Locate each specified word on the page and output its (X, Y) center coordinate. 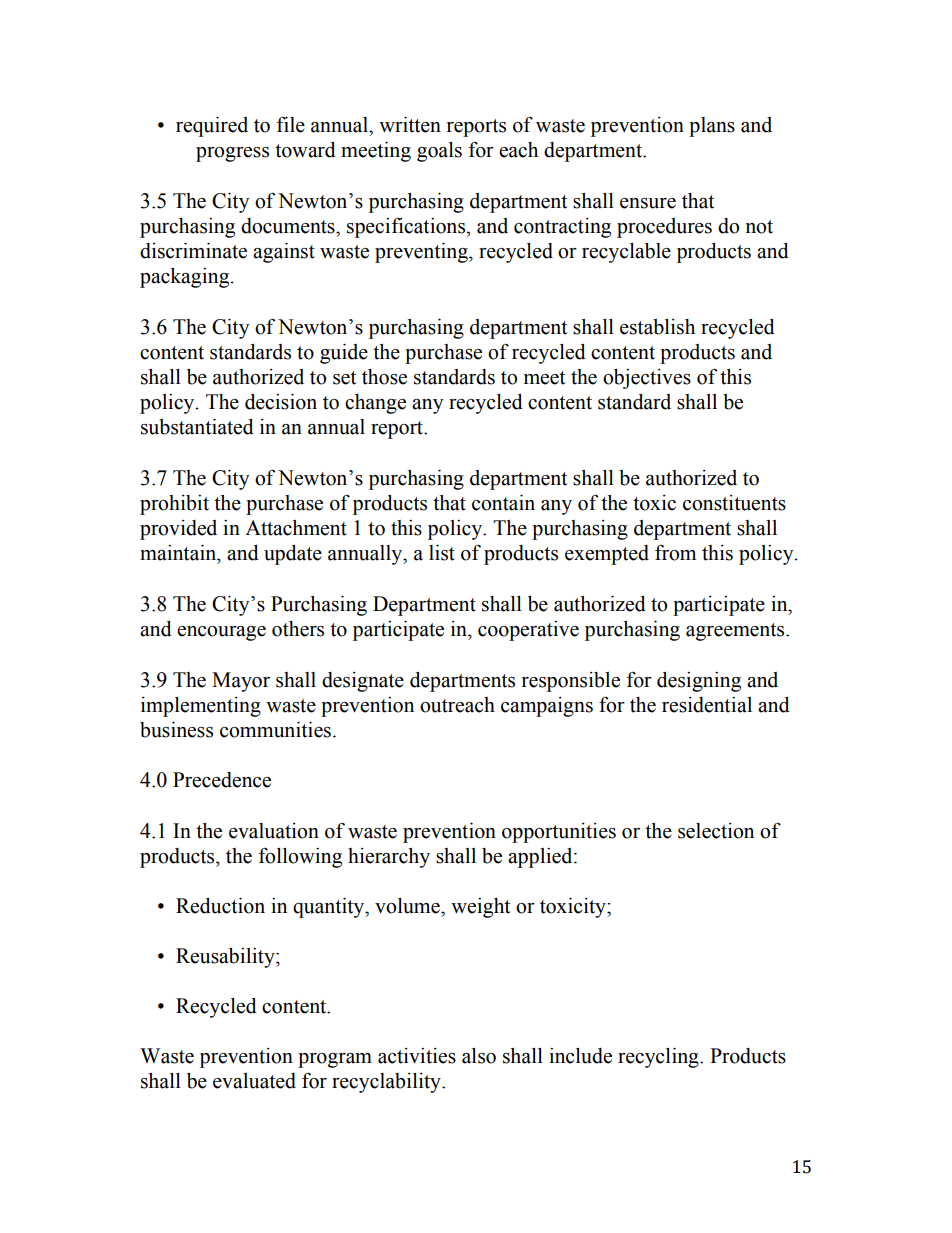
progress (232, 154)
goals (439, 152)
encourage (221, 633)
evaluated (254, 1081)
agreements (736, 632)
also (479, 1056)
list (442, 553)
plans (712, 127)
